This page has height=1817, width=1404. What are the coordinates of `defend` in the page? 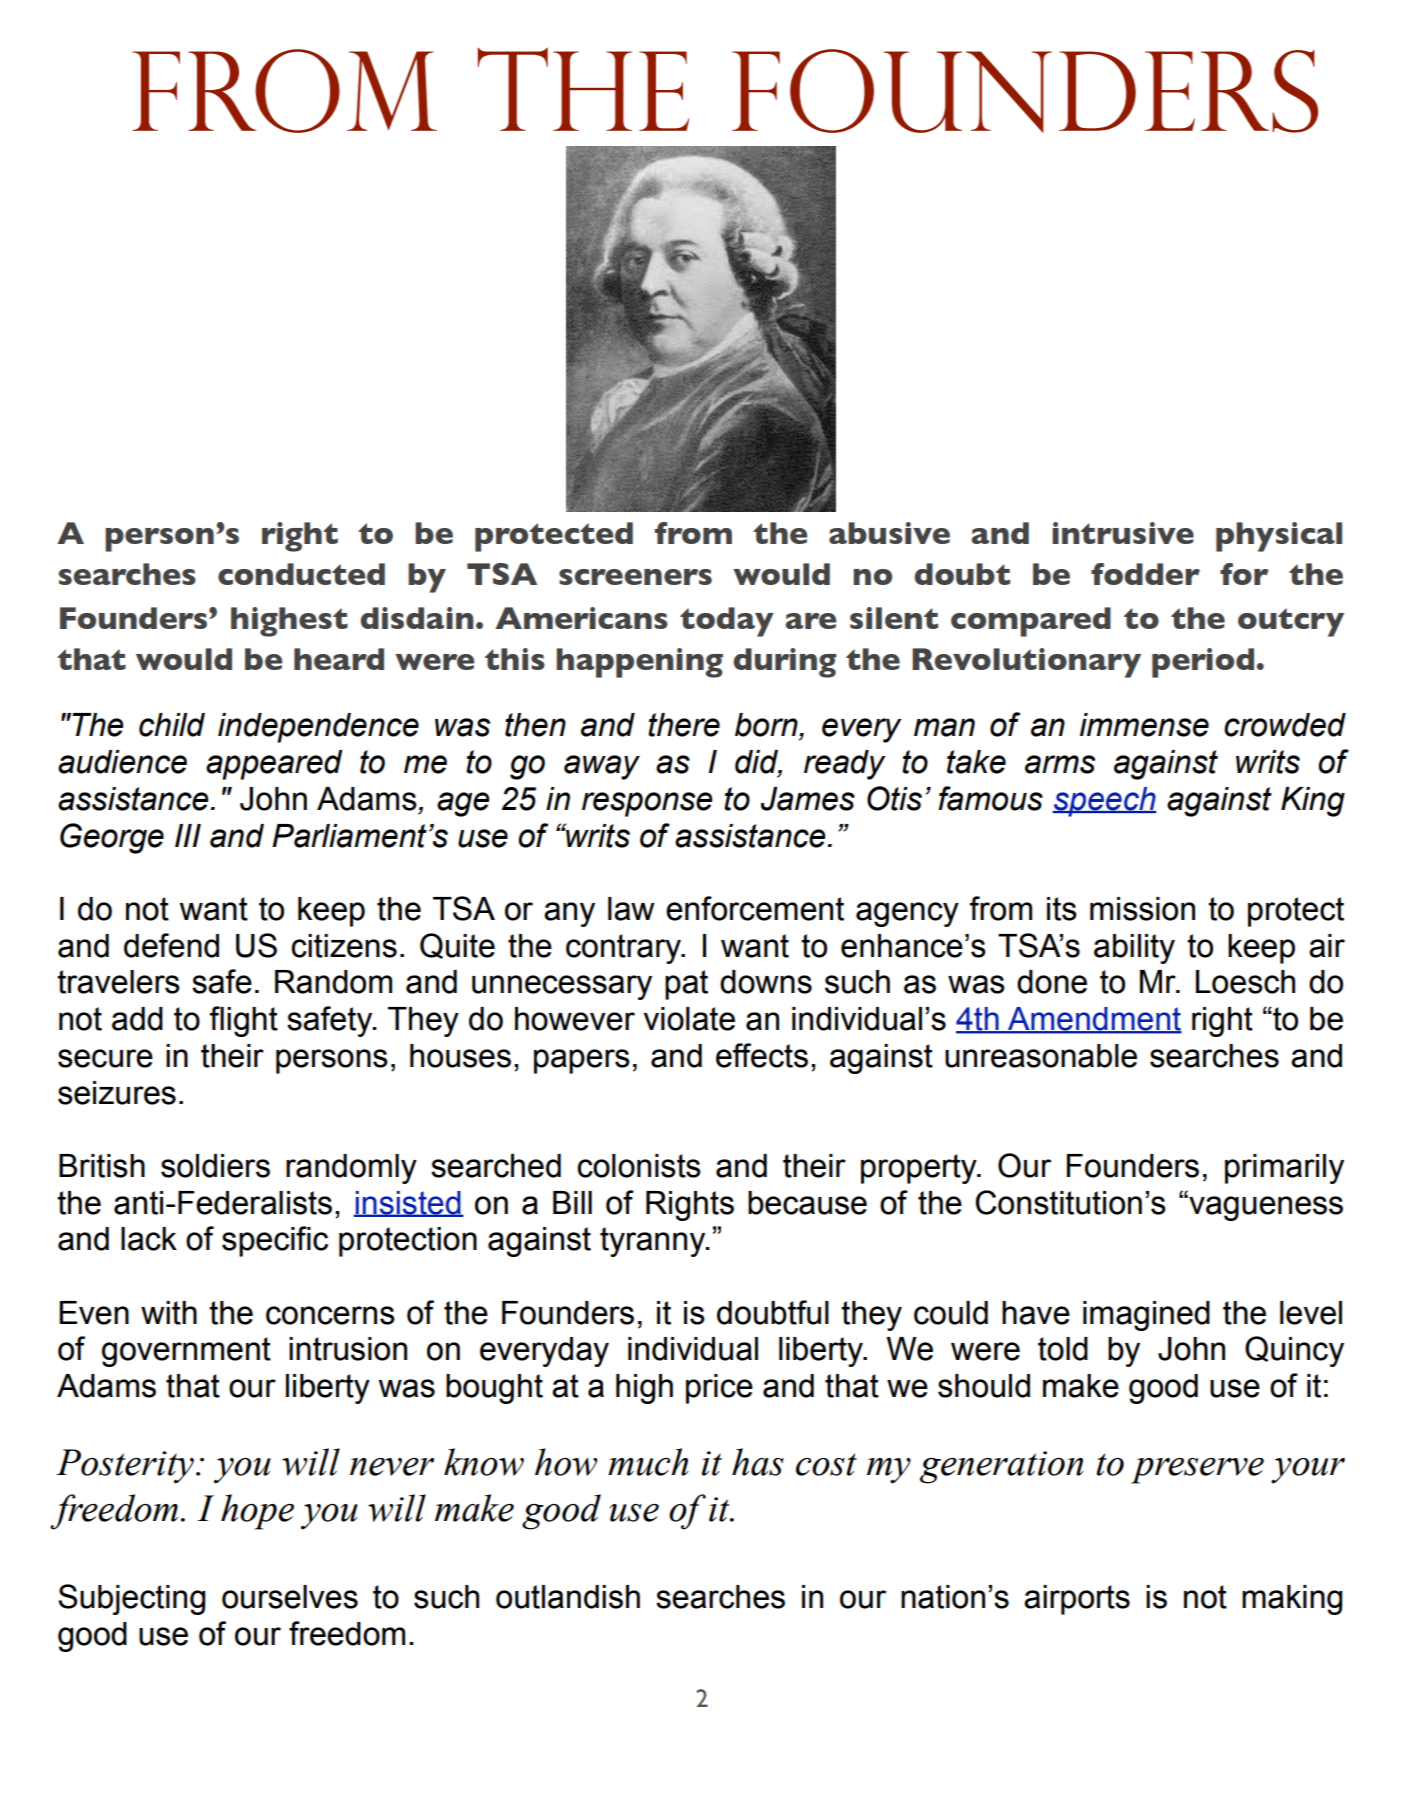 It's located at (171, 945).
